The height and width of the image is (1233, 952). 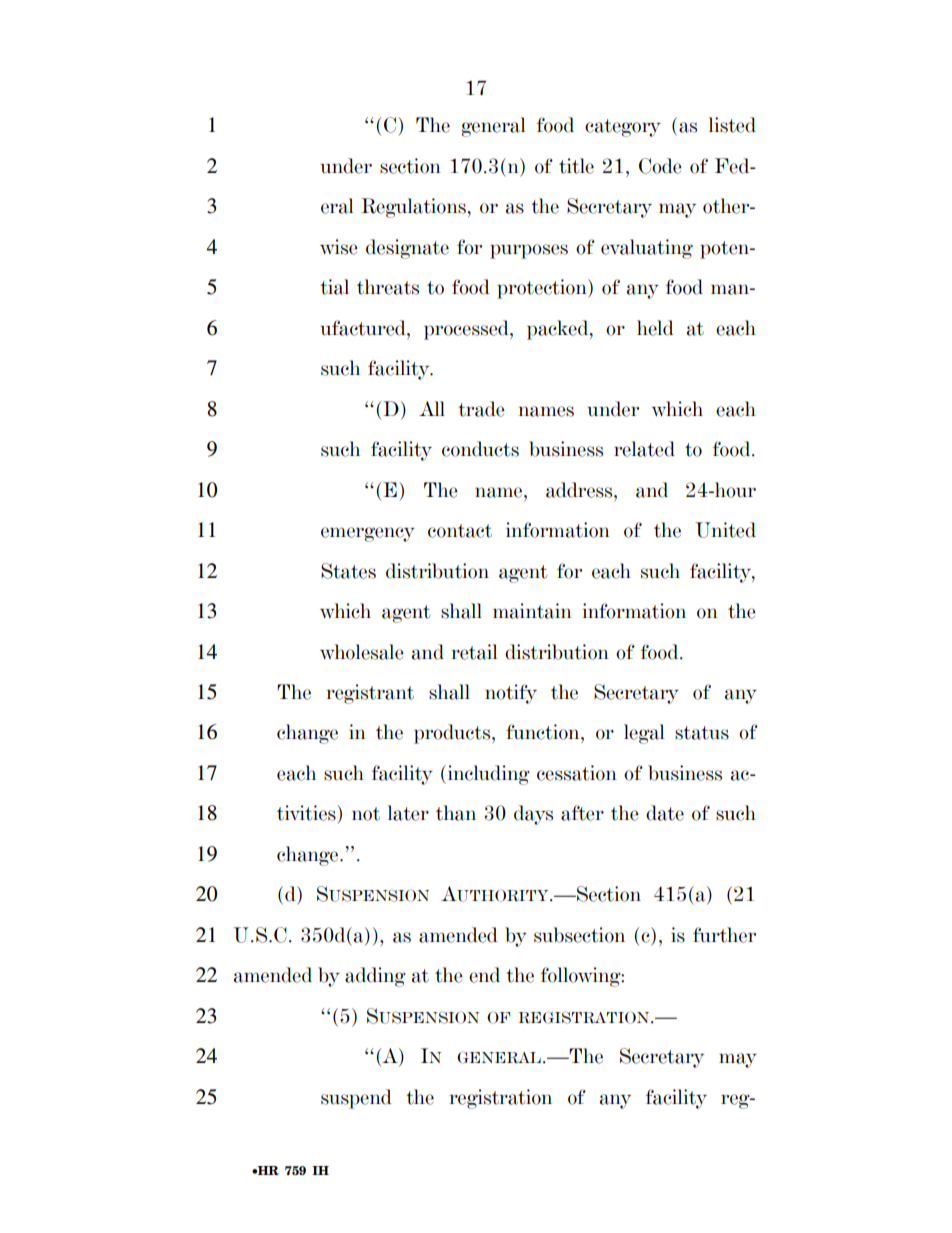 I want to click on function, so click(x=544, y=732).
